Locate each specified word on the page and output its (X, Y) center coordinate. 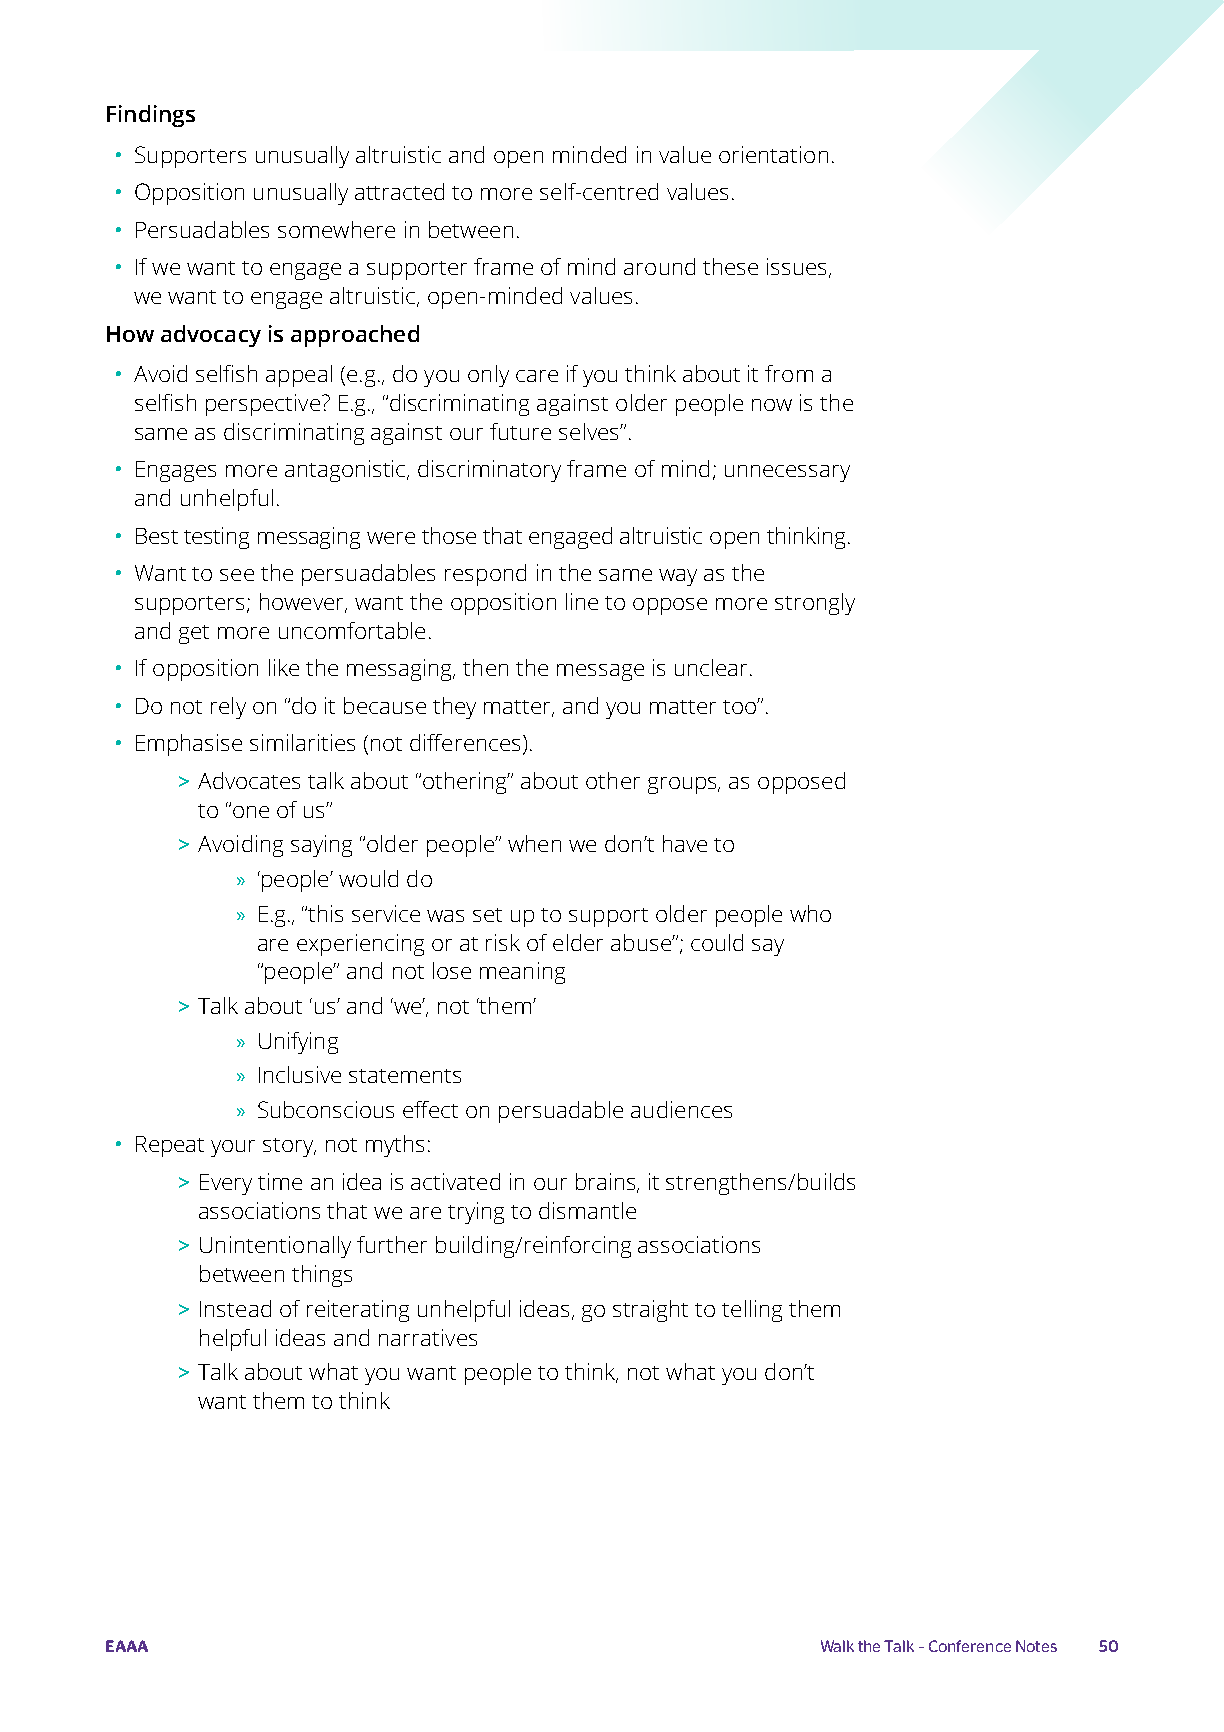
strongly (815, 604)
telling (752, 1311)
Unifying (298, 1043)
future (520, 431)
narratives (428, 1337)
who (810, 913)
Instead (235, 1308)
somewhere (336, 229)
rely (228, 708)
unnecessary (787, 473)
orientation (773, 154)
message (600, 672)
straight (650, 1311)
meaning (522, 973)
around (659, 266)
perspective (263, 405)
